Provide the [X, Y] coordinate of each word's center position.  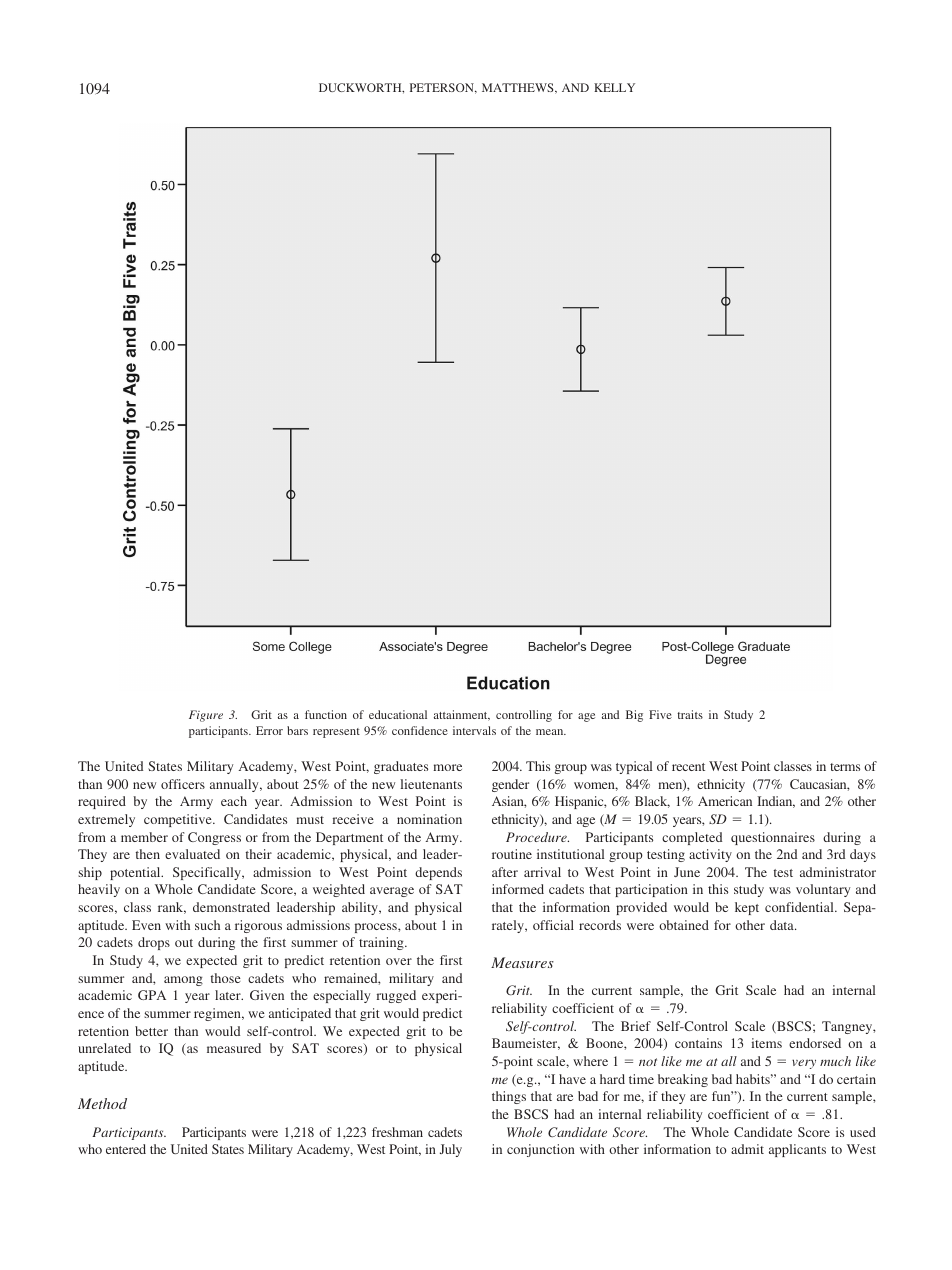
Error [269, 730]
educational [398, 714]
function [326, 714]
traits [690, 714]
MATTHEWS [519, 88]
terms [845, 767]
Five [660, 714]
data [783, 925]
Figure [206, 716]
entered [126, 1149]
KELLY [614, 87]
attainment [462, 715]
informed [518, 889]
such [207, 925]
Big [634, 716]
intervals [474, 730]
